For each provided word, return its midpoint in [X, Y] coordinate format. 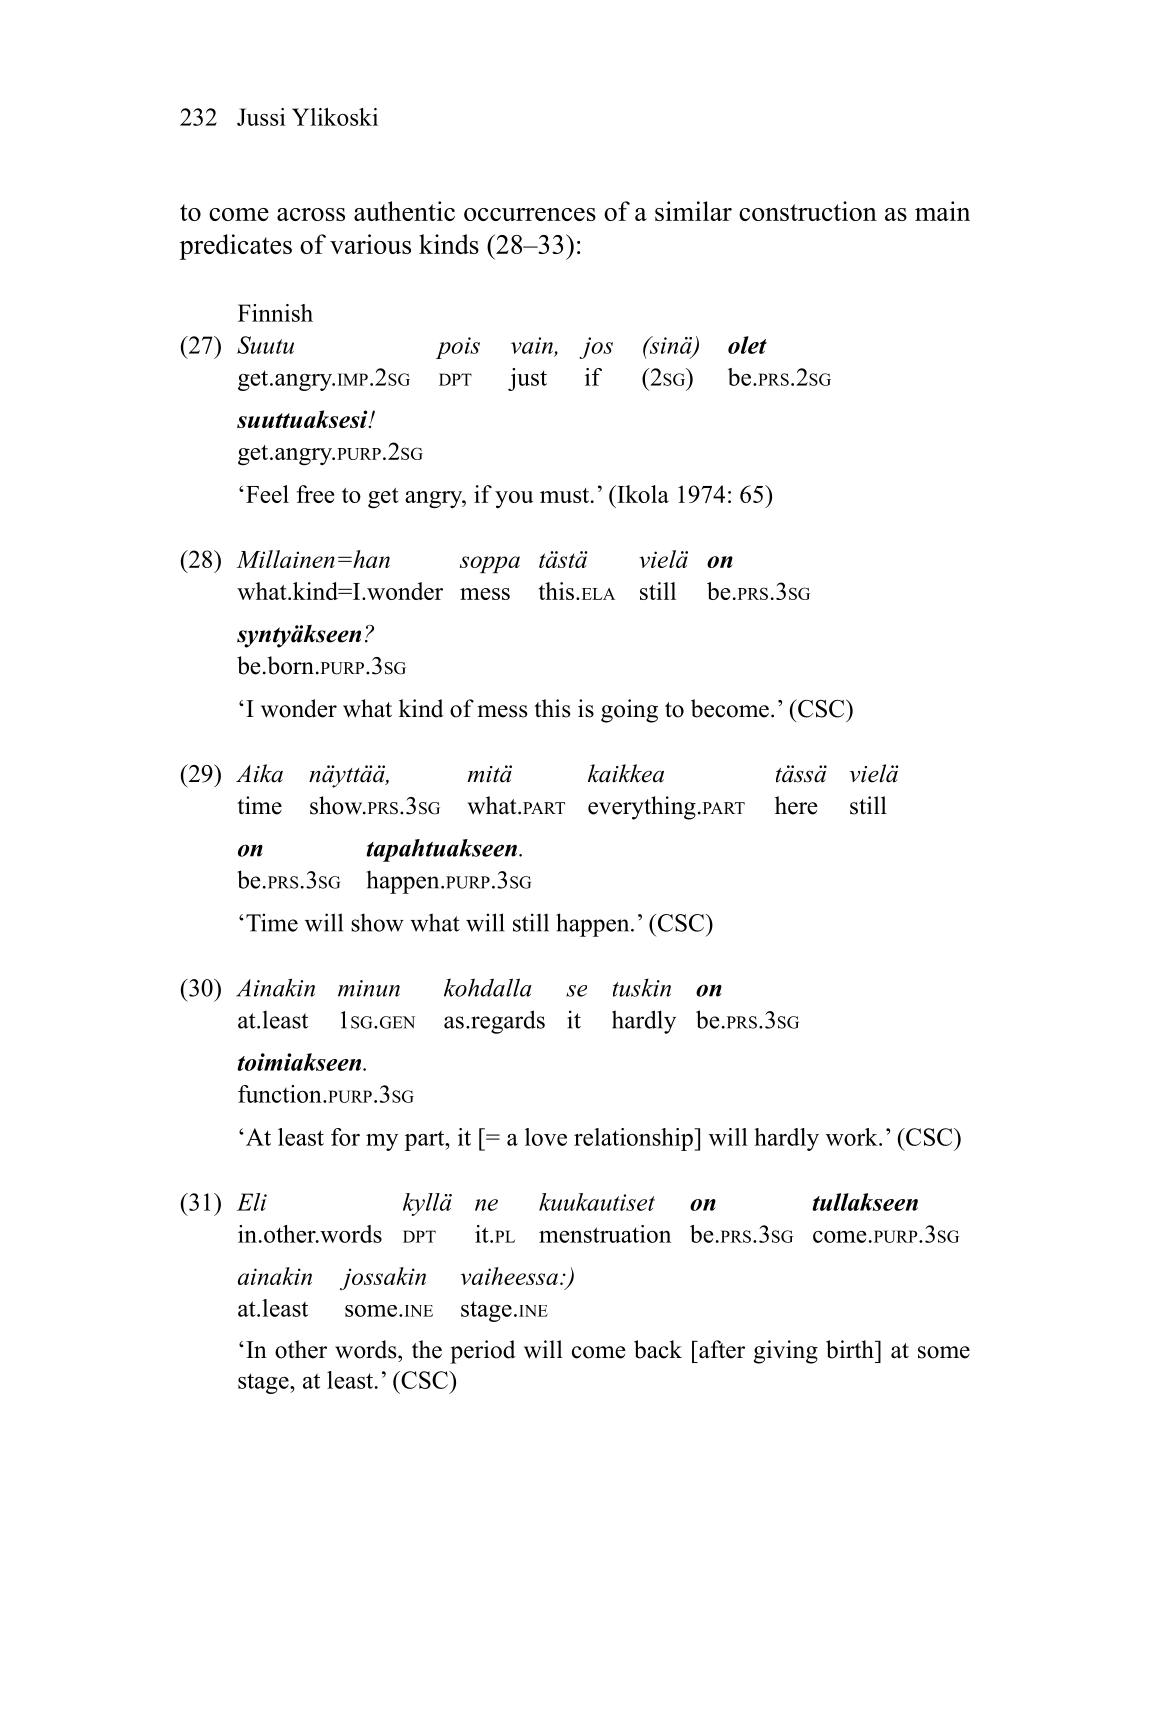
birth [851, 1349]
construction [808, 211]
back [658, 1349]
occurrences [530, 214]
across [311, 214]
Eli [252, 1202]
